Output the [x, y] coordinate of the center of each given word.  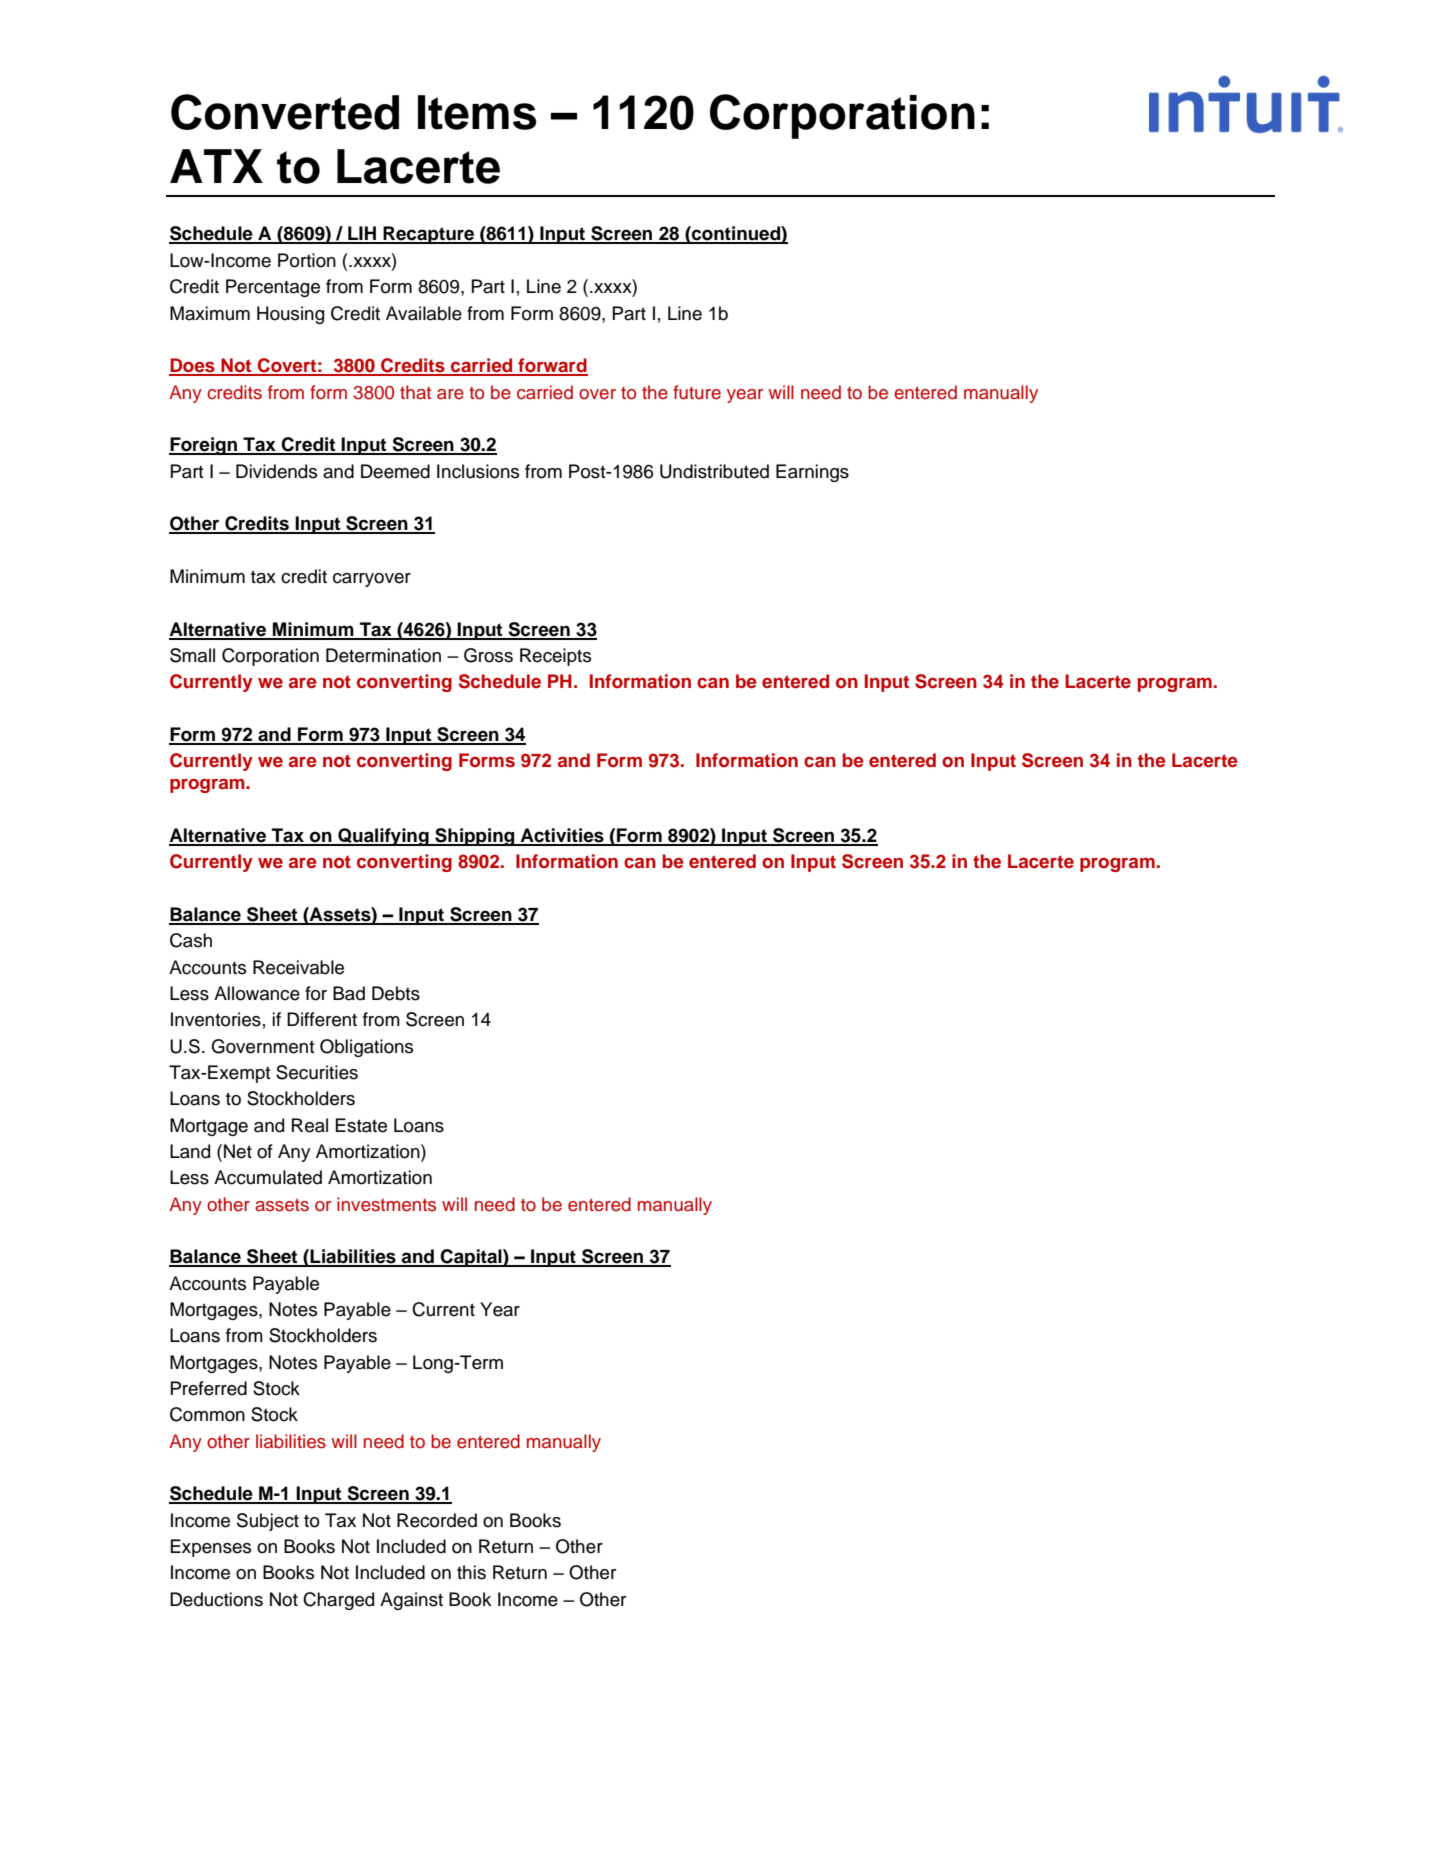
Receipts [555, 657]
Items [477, 112]
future [697, 392]
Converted [285, 112]
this [471, 1572]
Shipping [475, 837]
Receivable [298, 967]
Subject [268, 1522]
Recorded [437, 1520]
